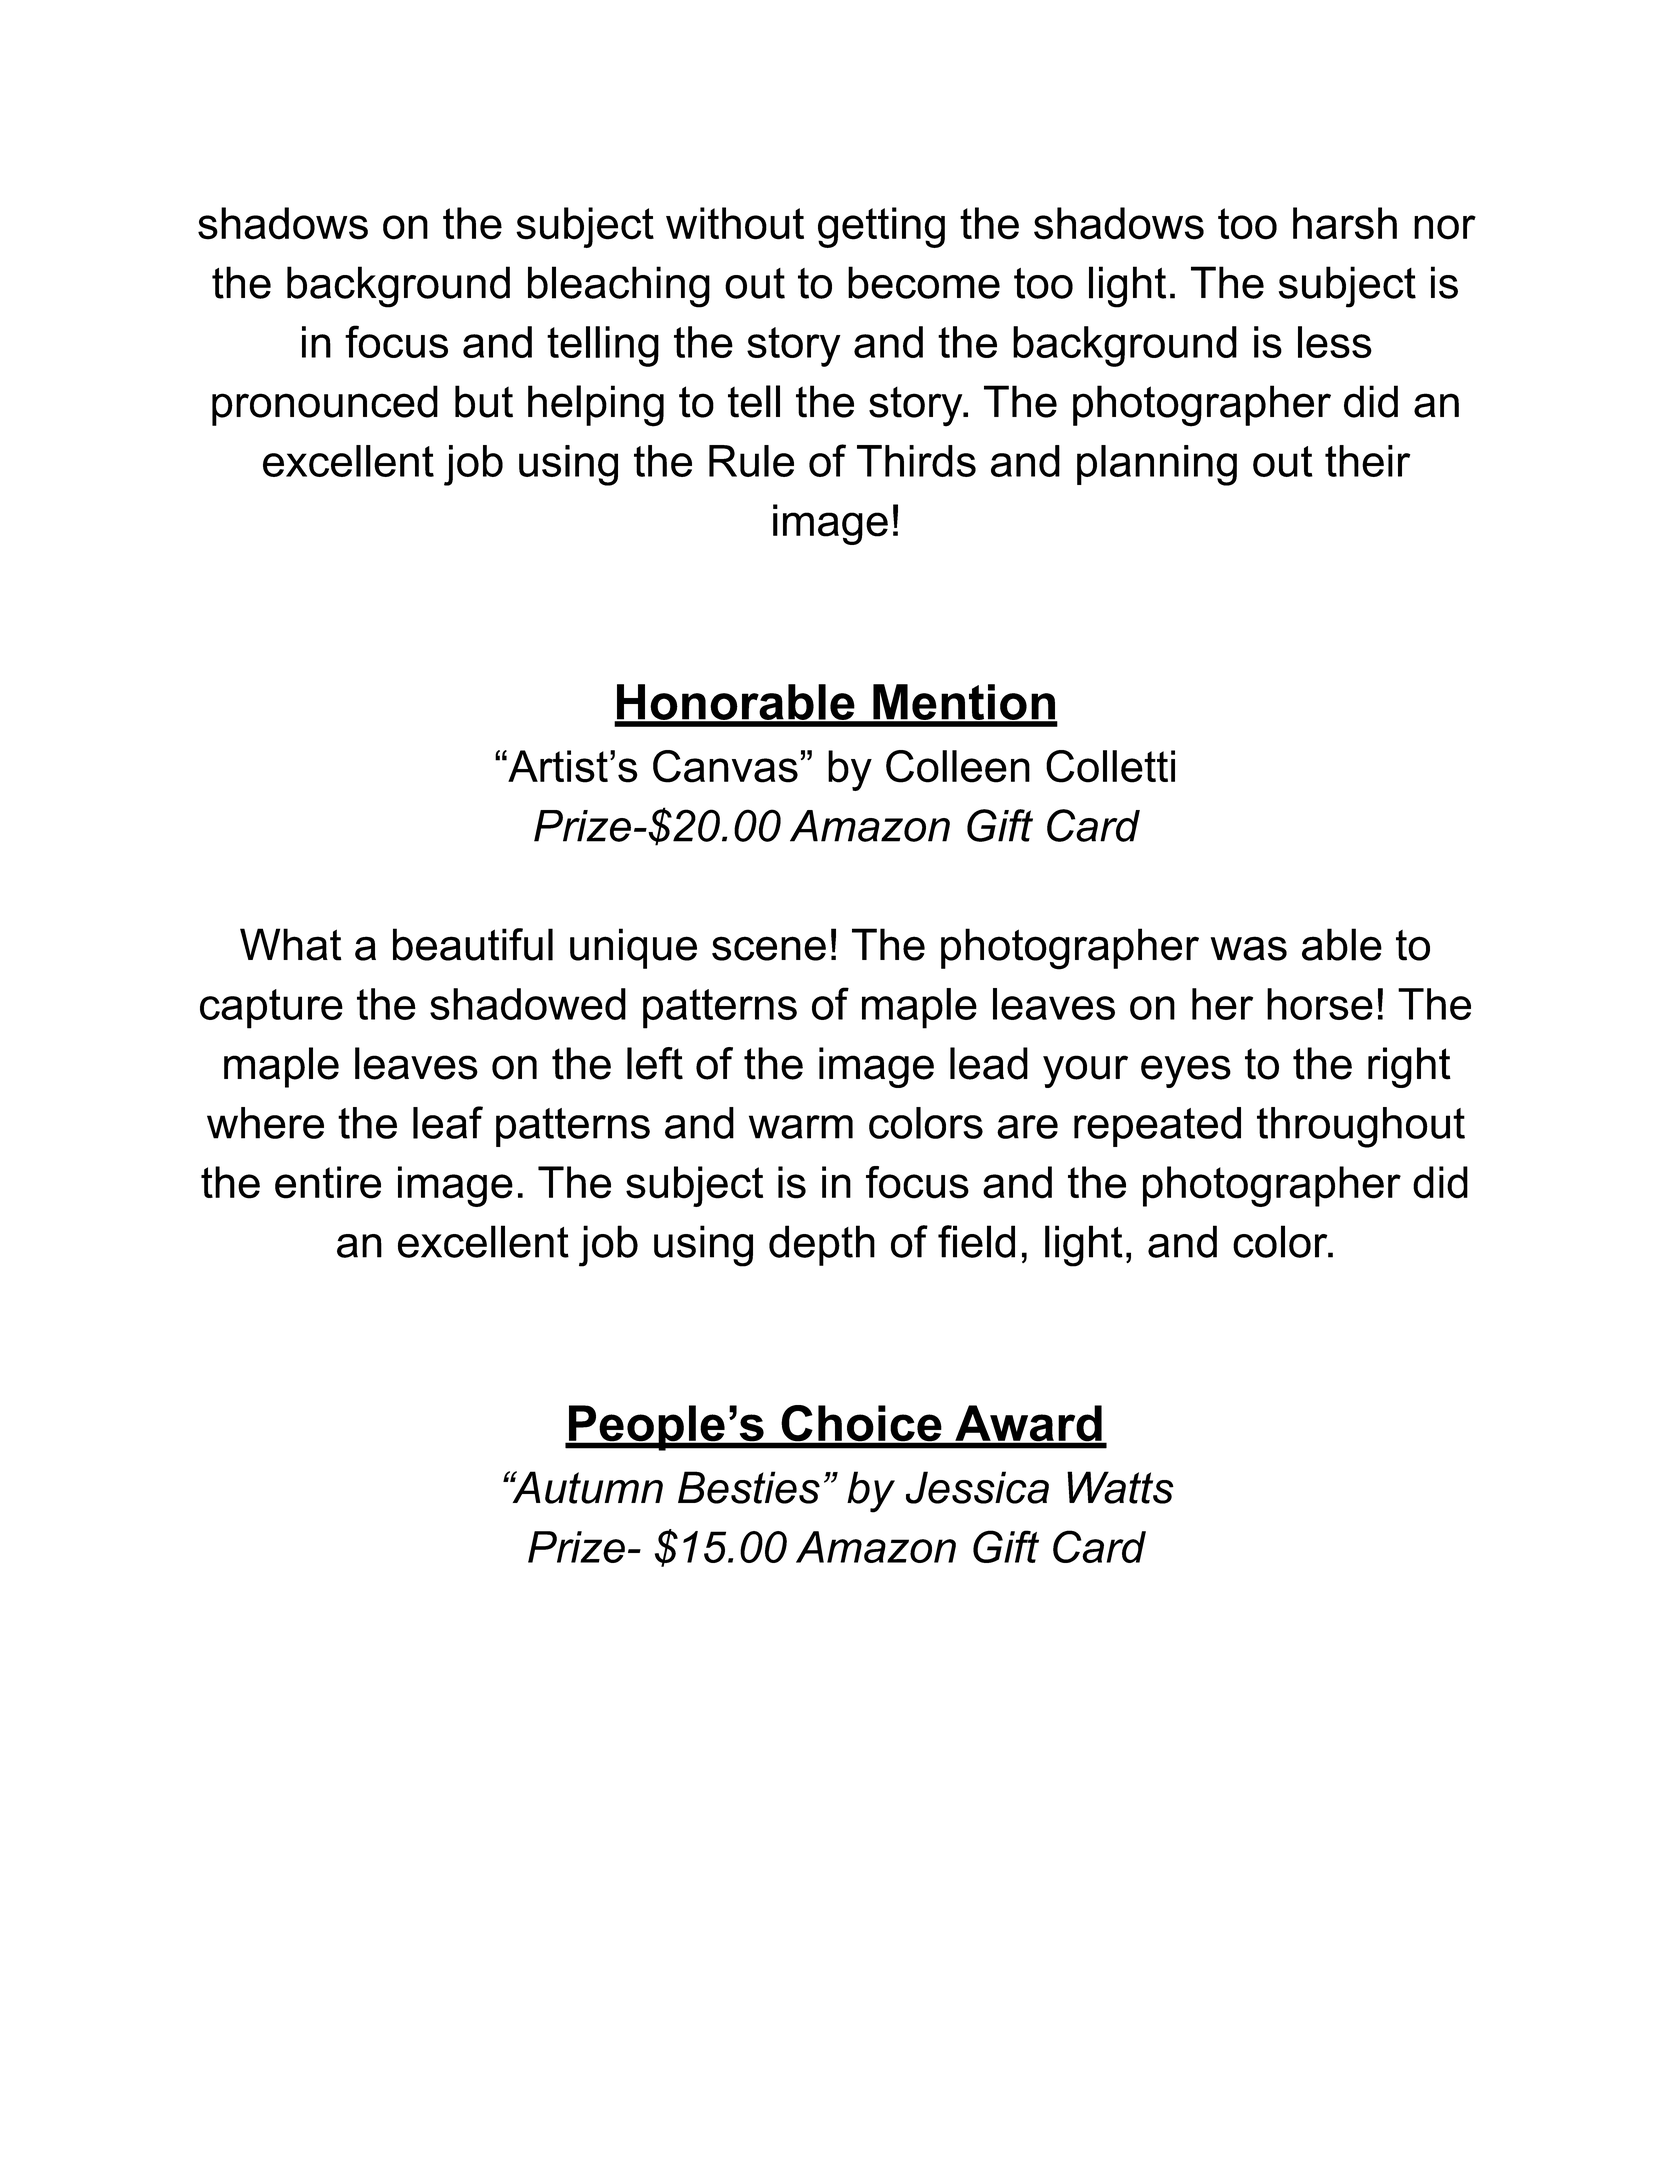 This screenshot has height=2164, width=1672. Describe the element at coordinates (325, 405) in the screenshot. I see `pronounced` at that location.
